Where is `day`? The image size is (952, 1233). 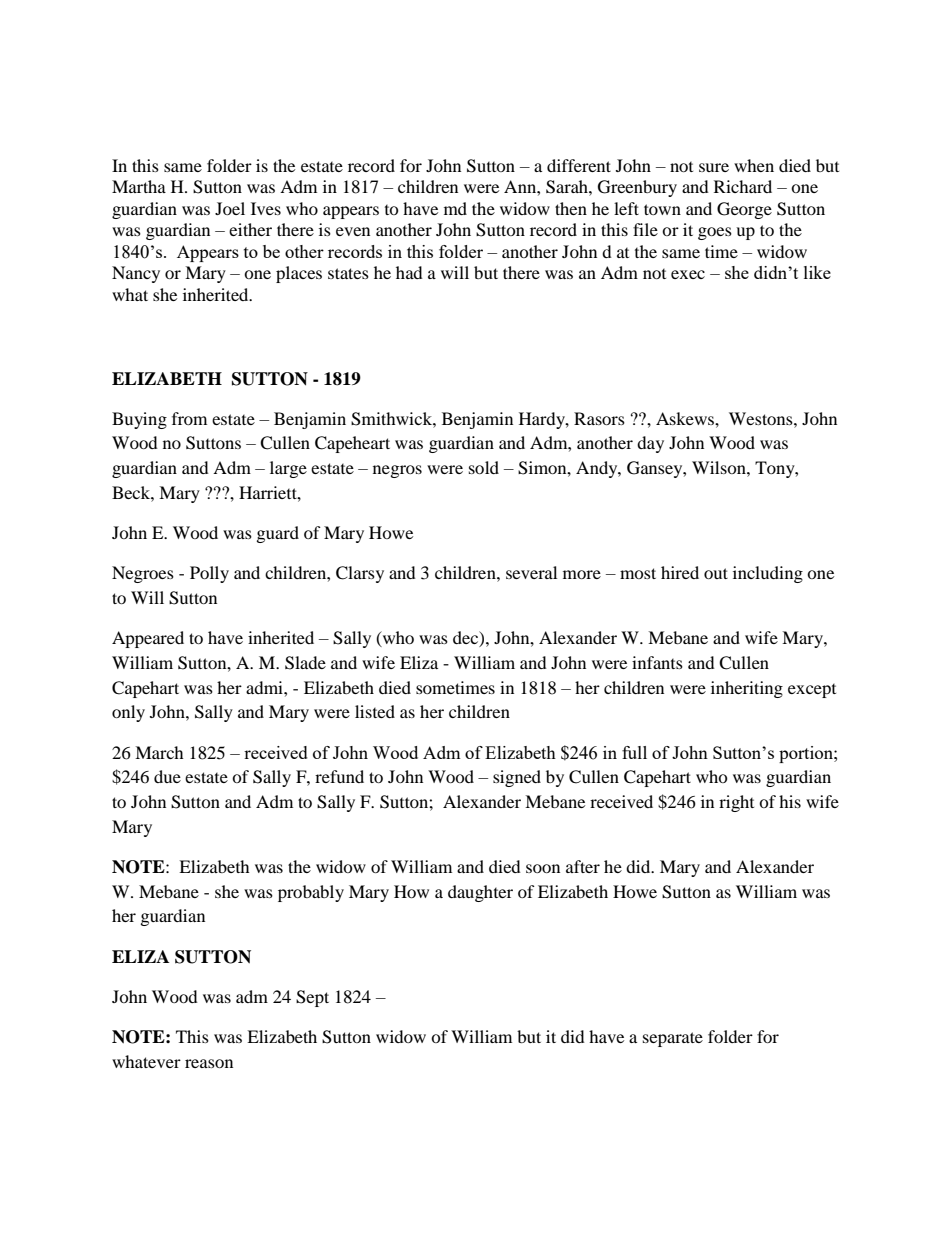 day is located at coordinates (650, 444).
